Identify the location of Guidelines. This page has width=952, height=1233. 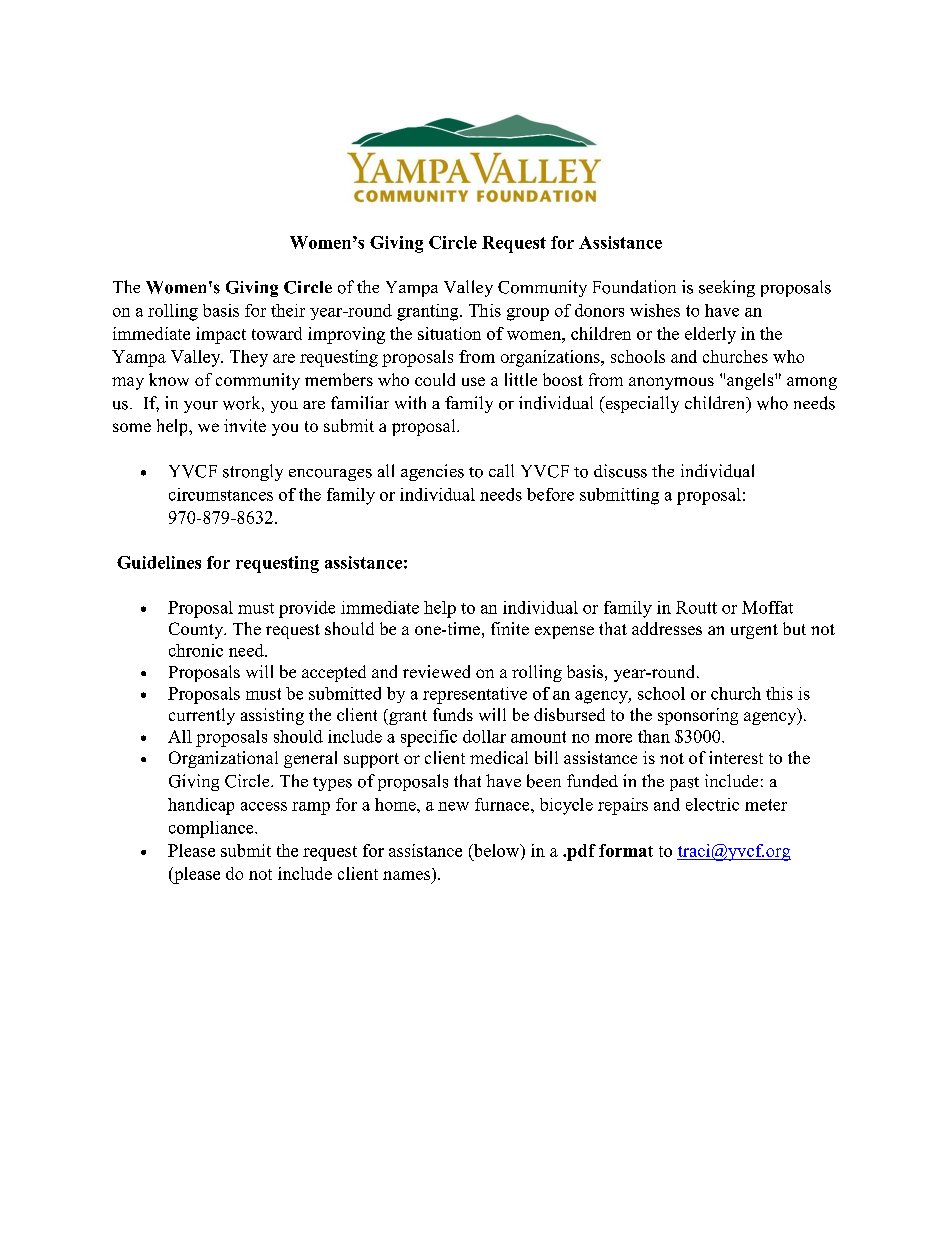
(159, 562).
